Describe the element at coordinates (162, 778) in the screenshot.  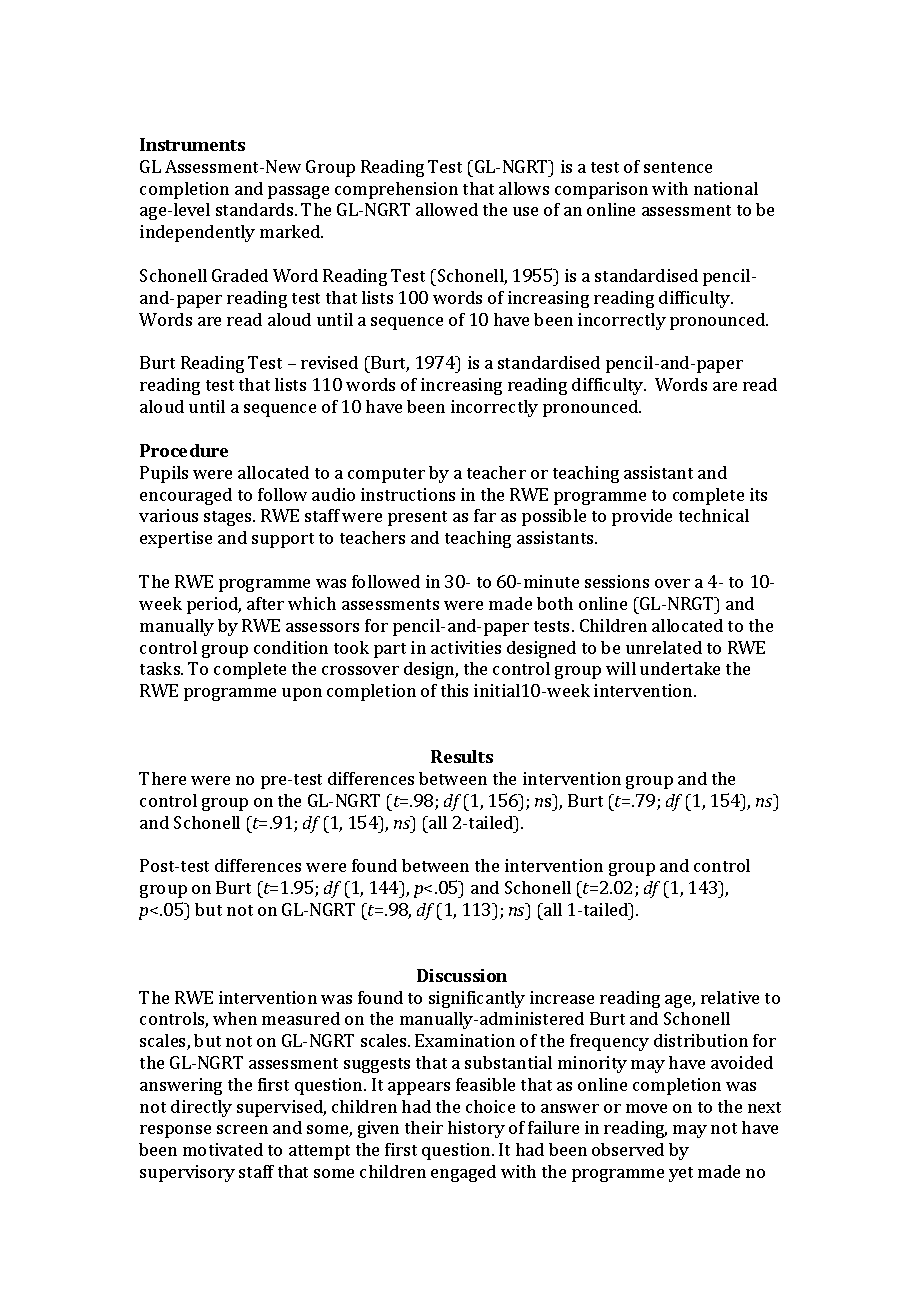
I see `There` at that location.
